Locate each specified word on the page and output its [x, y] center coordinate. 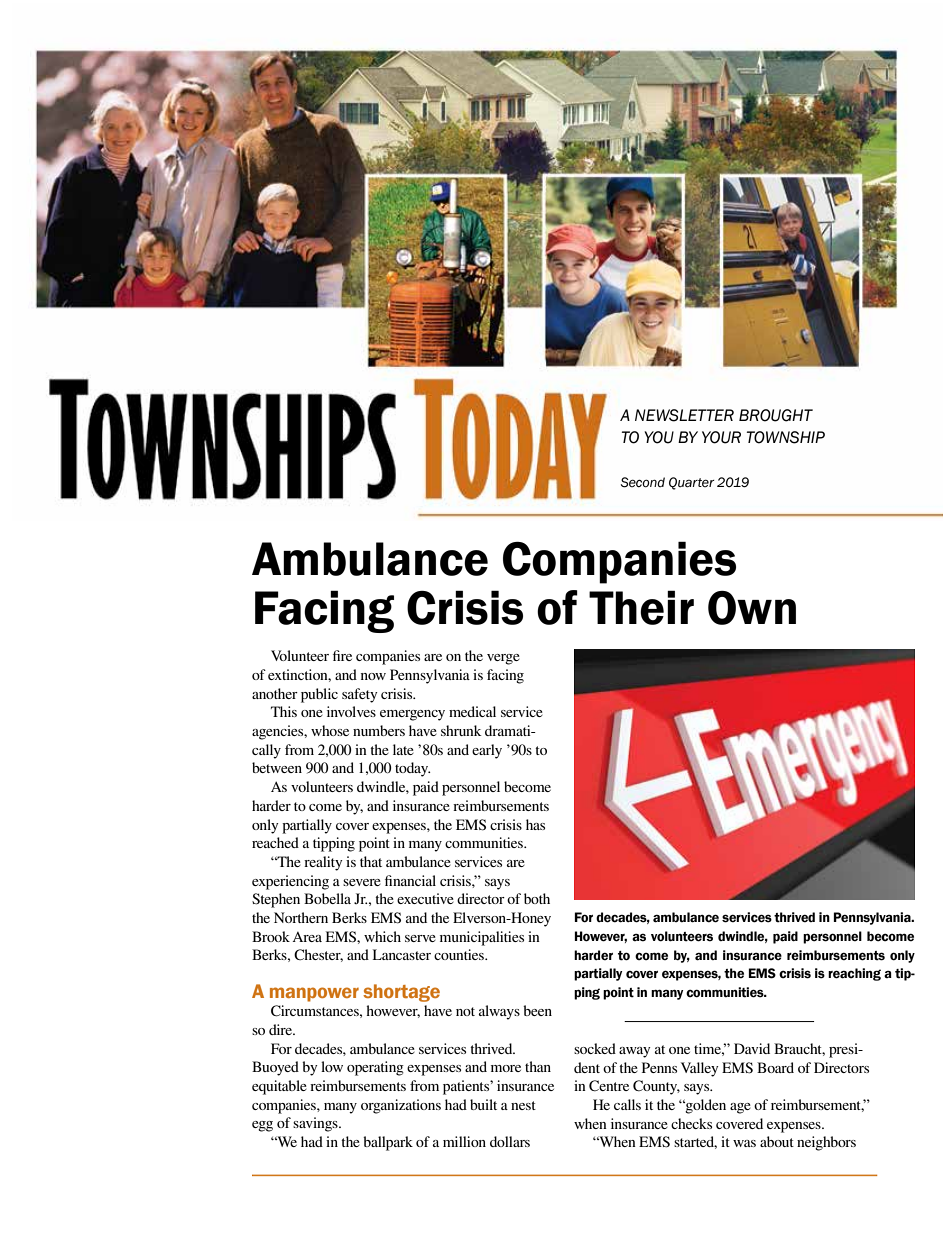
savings [316, 1124]
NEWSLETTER [684, 415]
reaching [854, 974]
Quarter [691, 483]
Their [641, 607]
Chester [318, 955]
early [487, 751]
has [535, 824]
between [277, 767]
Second [643, 482]
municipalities [482, 938]
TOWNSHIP [786, 437]
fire [342, 655]
